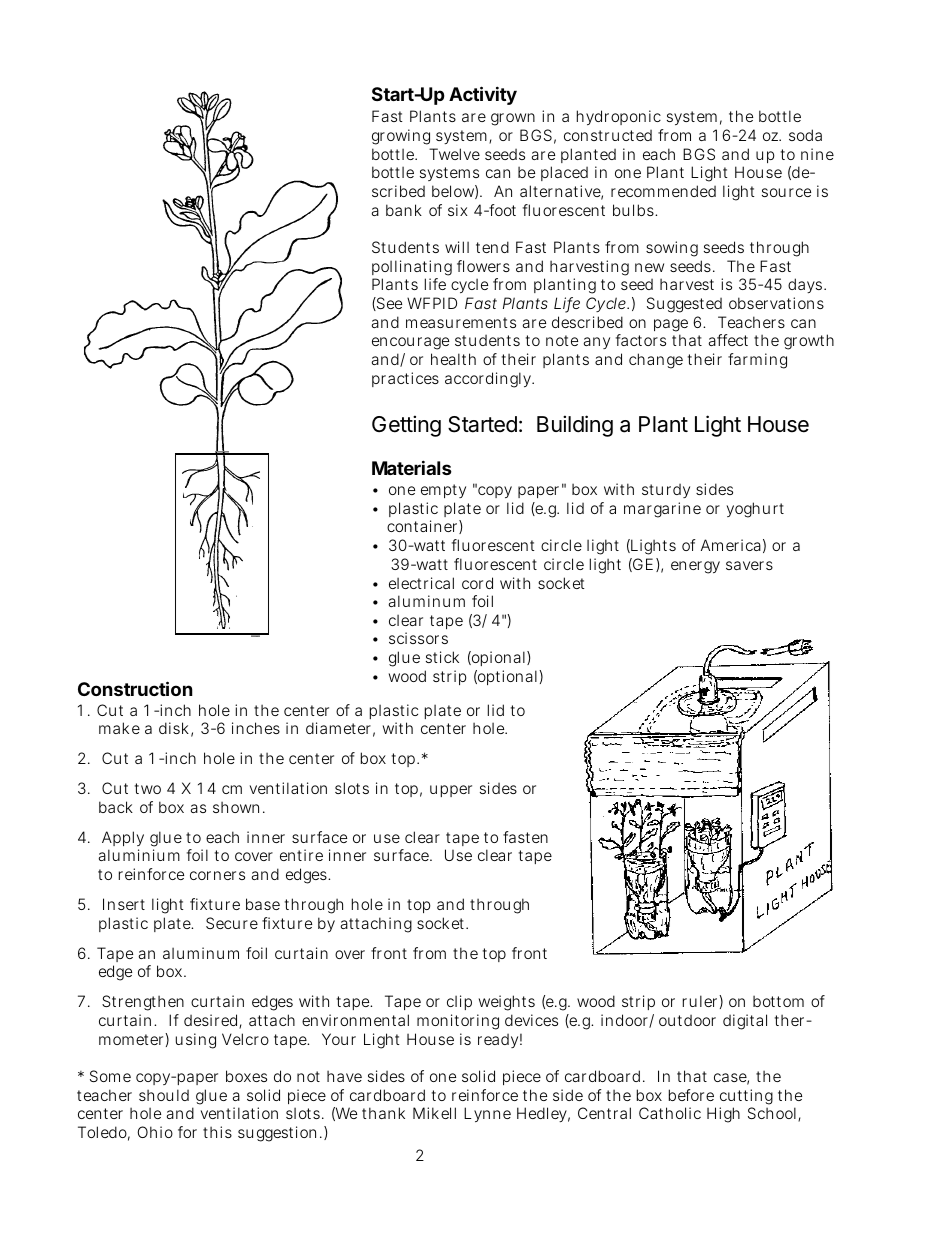  What do you see at coordinates (778, 1001) in the image?
I see `bottom` at bounding box center [778, 1001].
